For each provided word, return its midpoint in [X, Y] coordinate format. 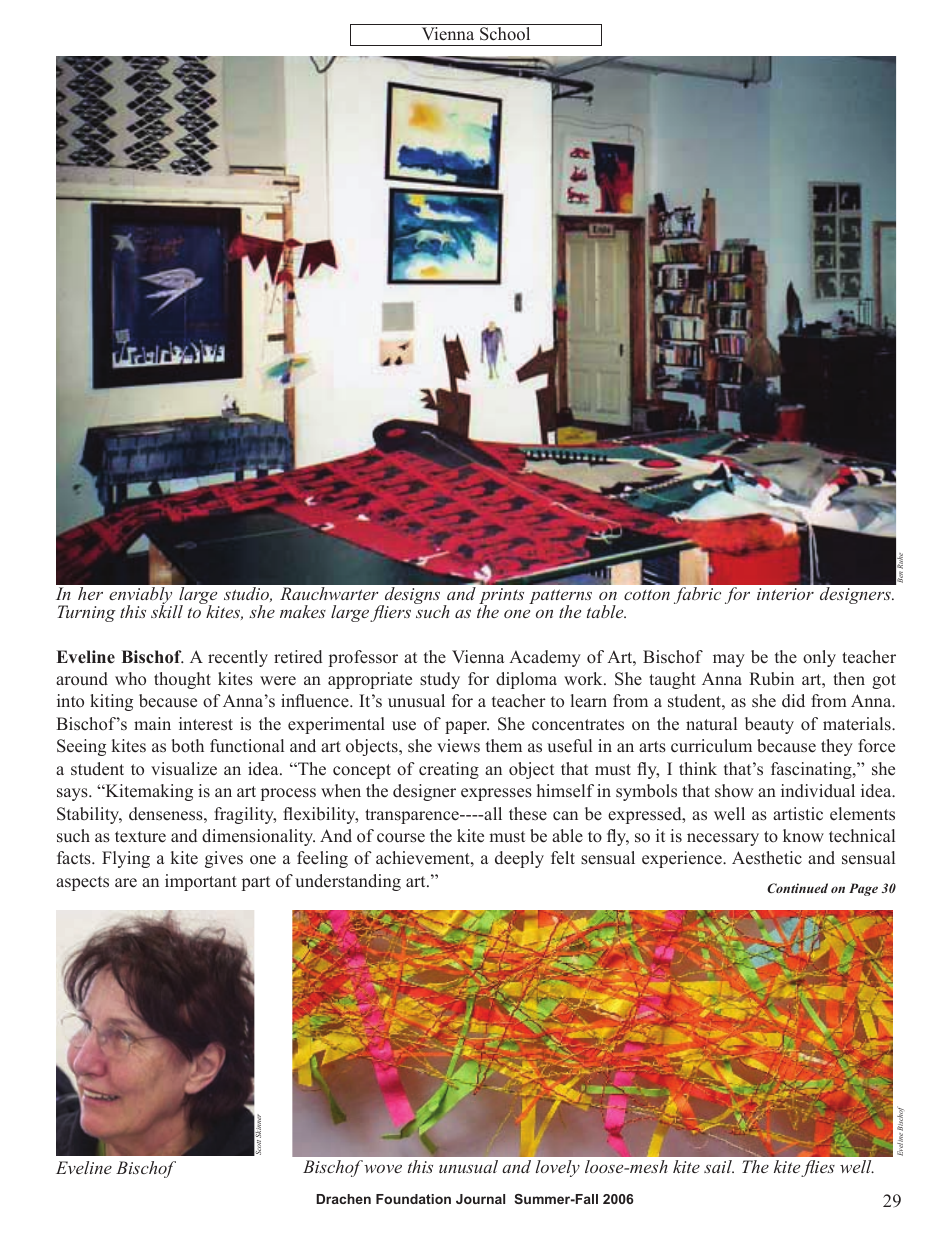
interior [785, 594]
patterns [560, 598]
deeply [519, 859]
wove [383, 1169]
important [201, 882]
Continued [797, 888]
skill [167, 610]
